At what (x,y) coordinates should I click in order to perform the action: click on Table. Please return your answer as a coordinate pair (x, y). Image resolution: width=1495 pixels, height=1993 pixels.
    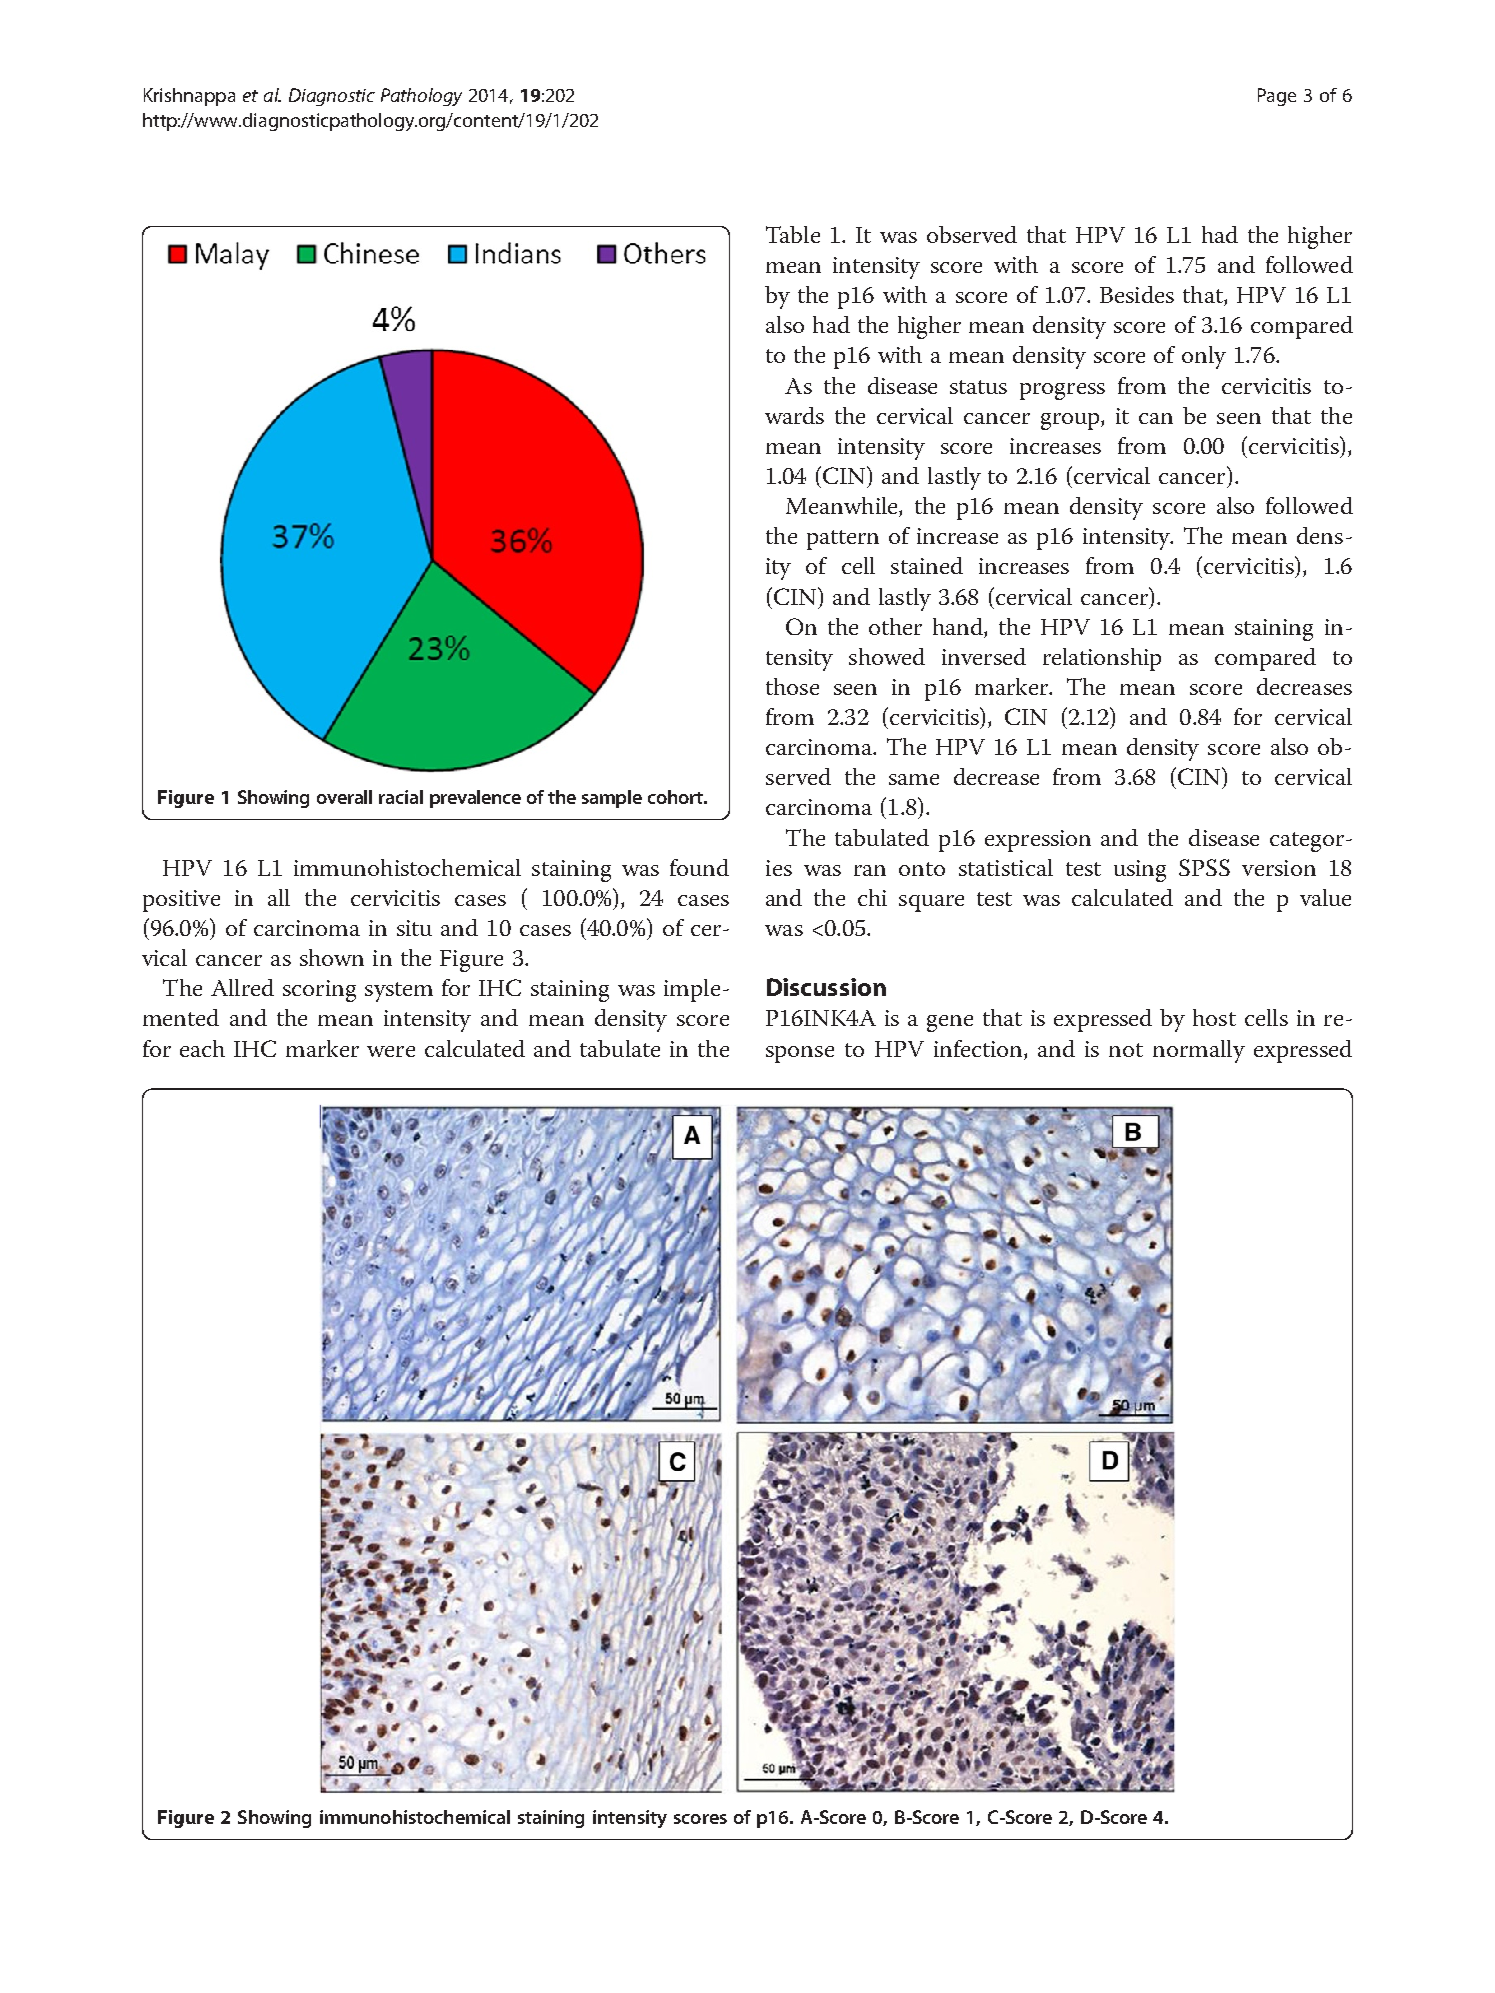
    Looking at the image, I should click on (793, 234).
